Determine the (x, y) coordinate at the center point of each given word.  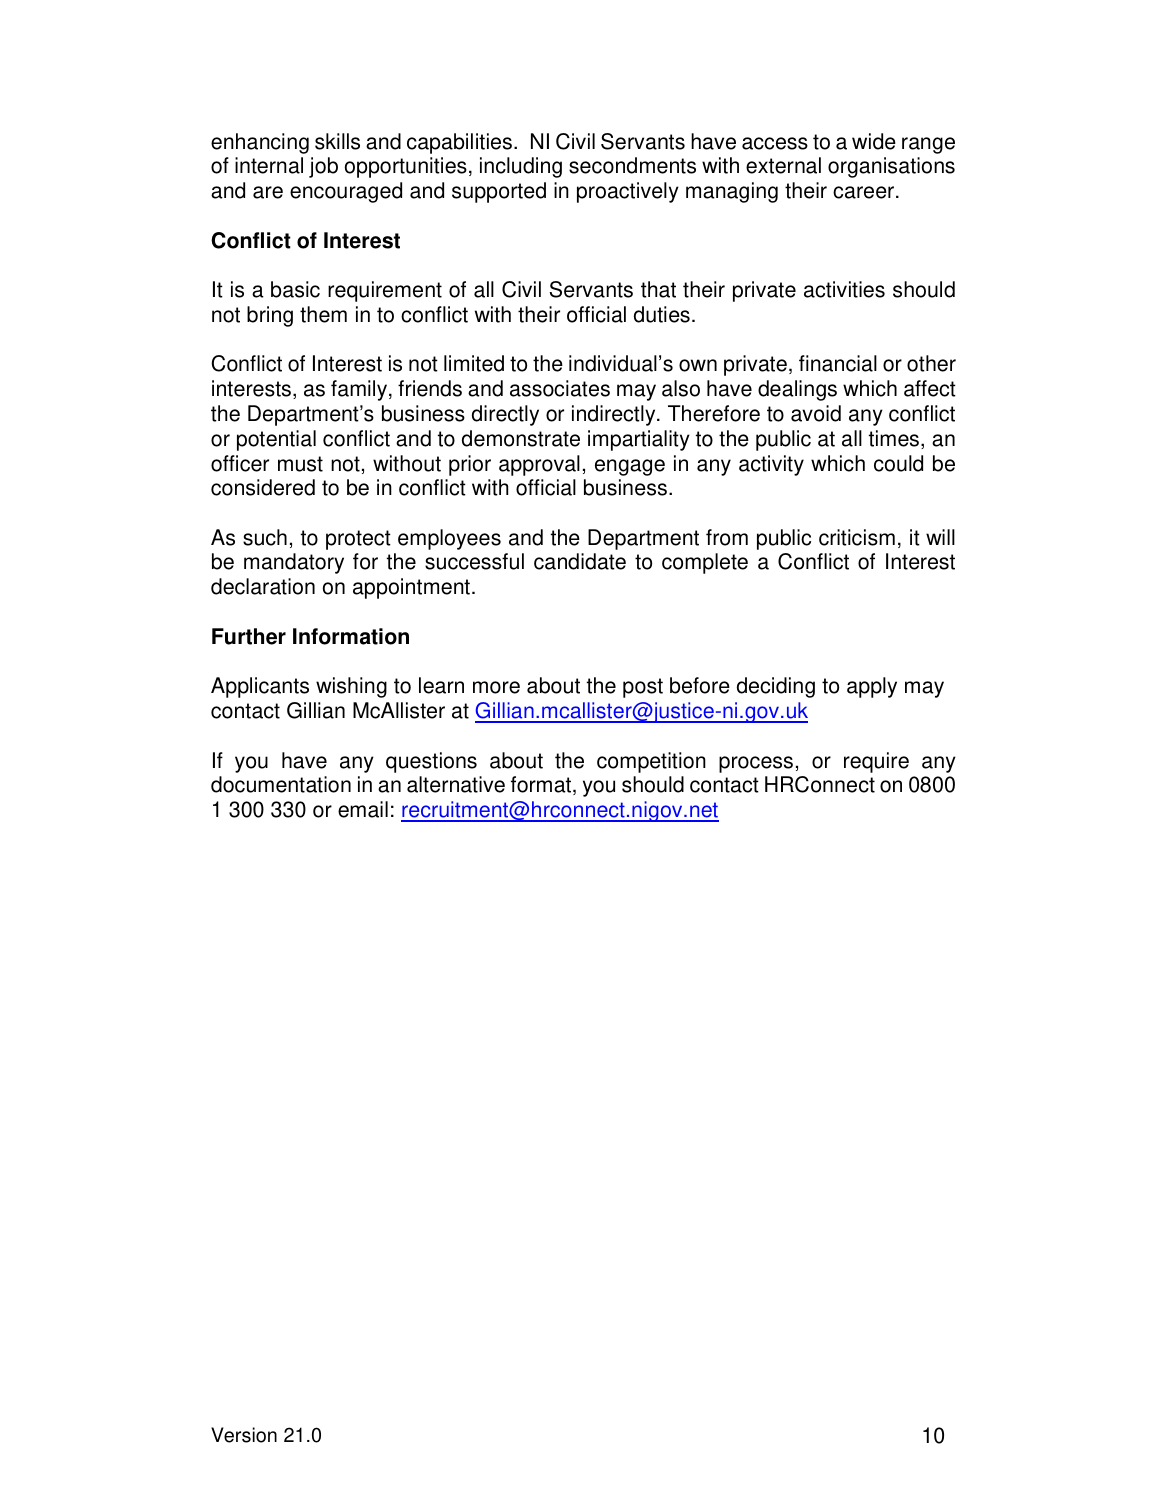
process (756, 764)
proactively (628, 192)
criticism (857, 537)
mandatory (294, 563)
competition (651, 762)
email (363, 809)
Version (244, 1435)
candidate (580, 561)
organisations (891, 167)
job (323, 167)
